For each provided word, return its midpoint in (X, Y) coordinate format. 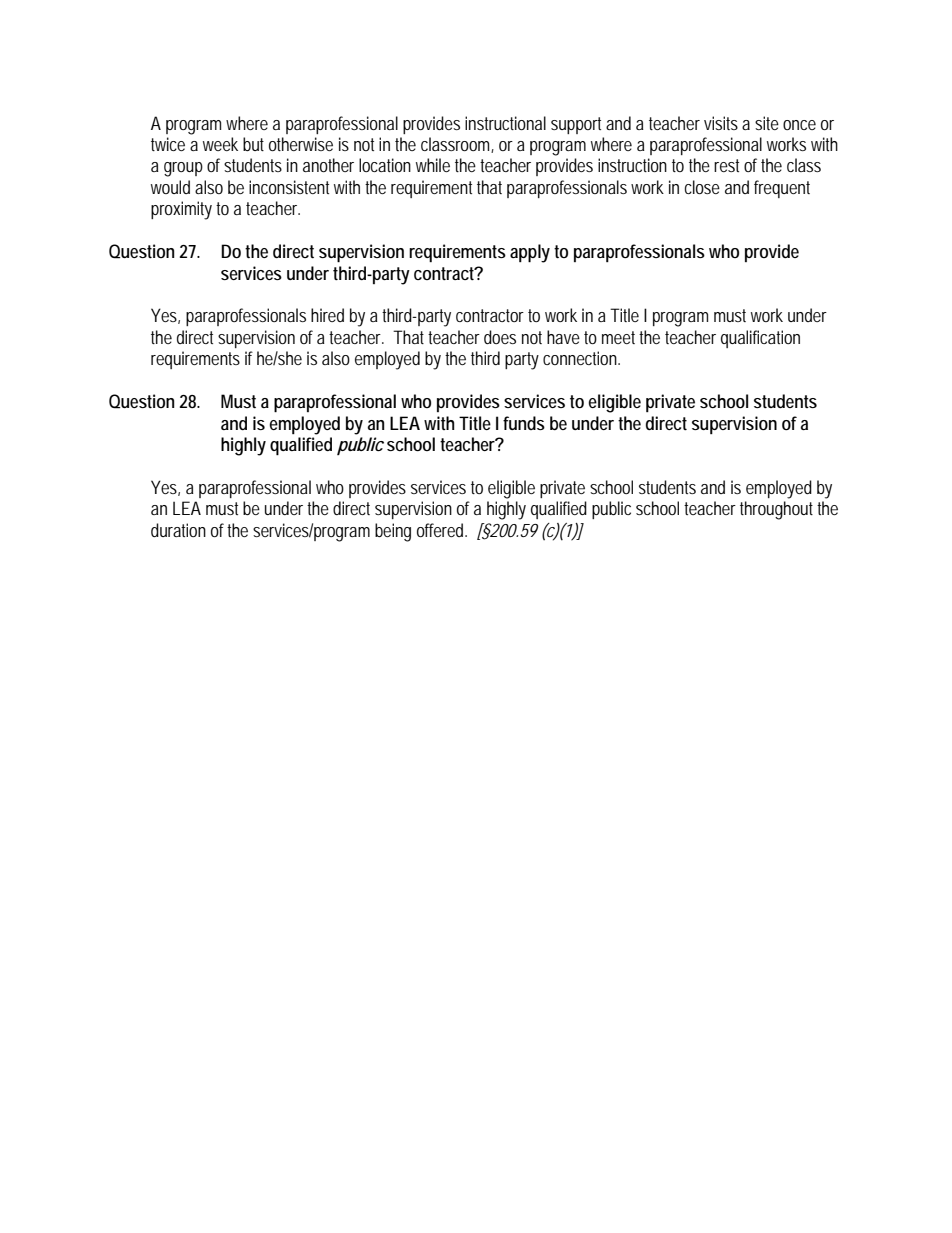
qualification (760, 339)
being (393, 532)
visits (721, 123)
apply (530, 253)
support (576, 125)
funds (524, 423)
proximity (181, 210)
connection (581, 358)
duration (178, 530)
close (702, 187)
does (500, 337)
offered (442, 530)
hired (327, 315)
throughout (779, 510)
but (253, 144)
